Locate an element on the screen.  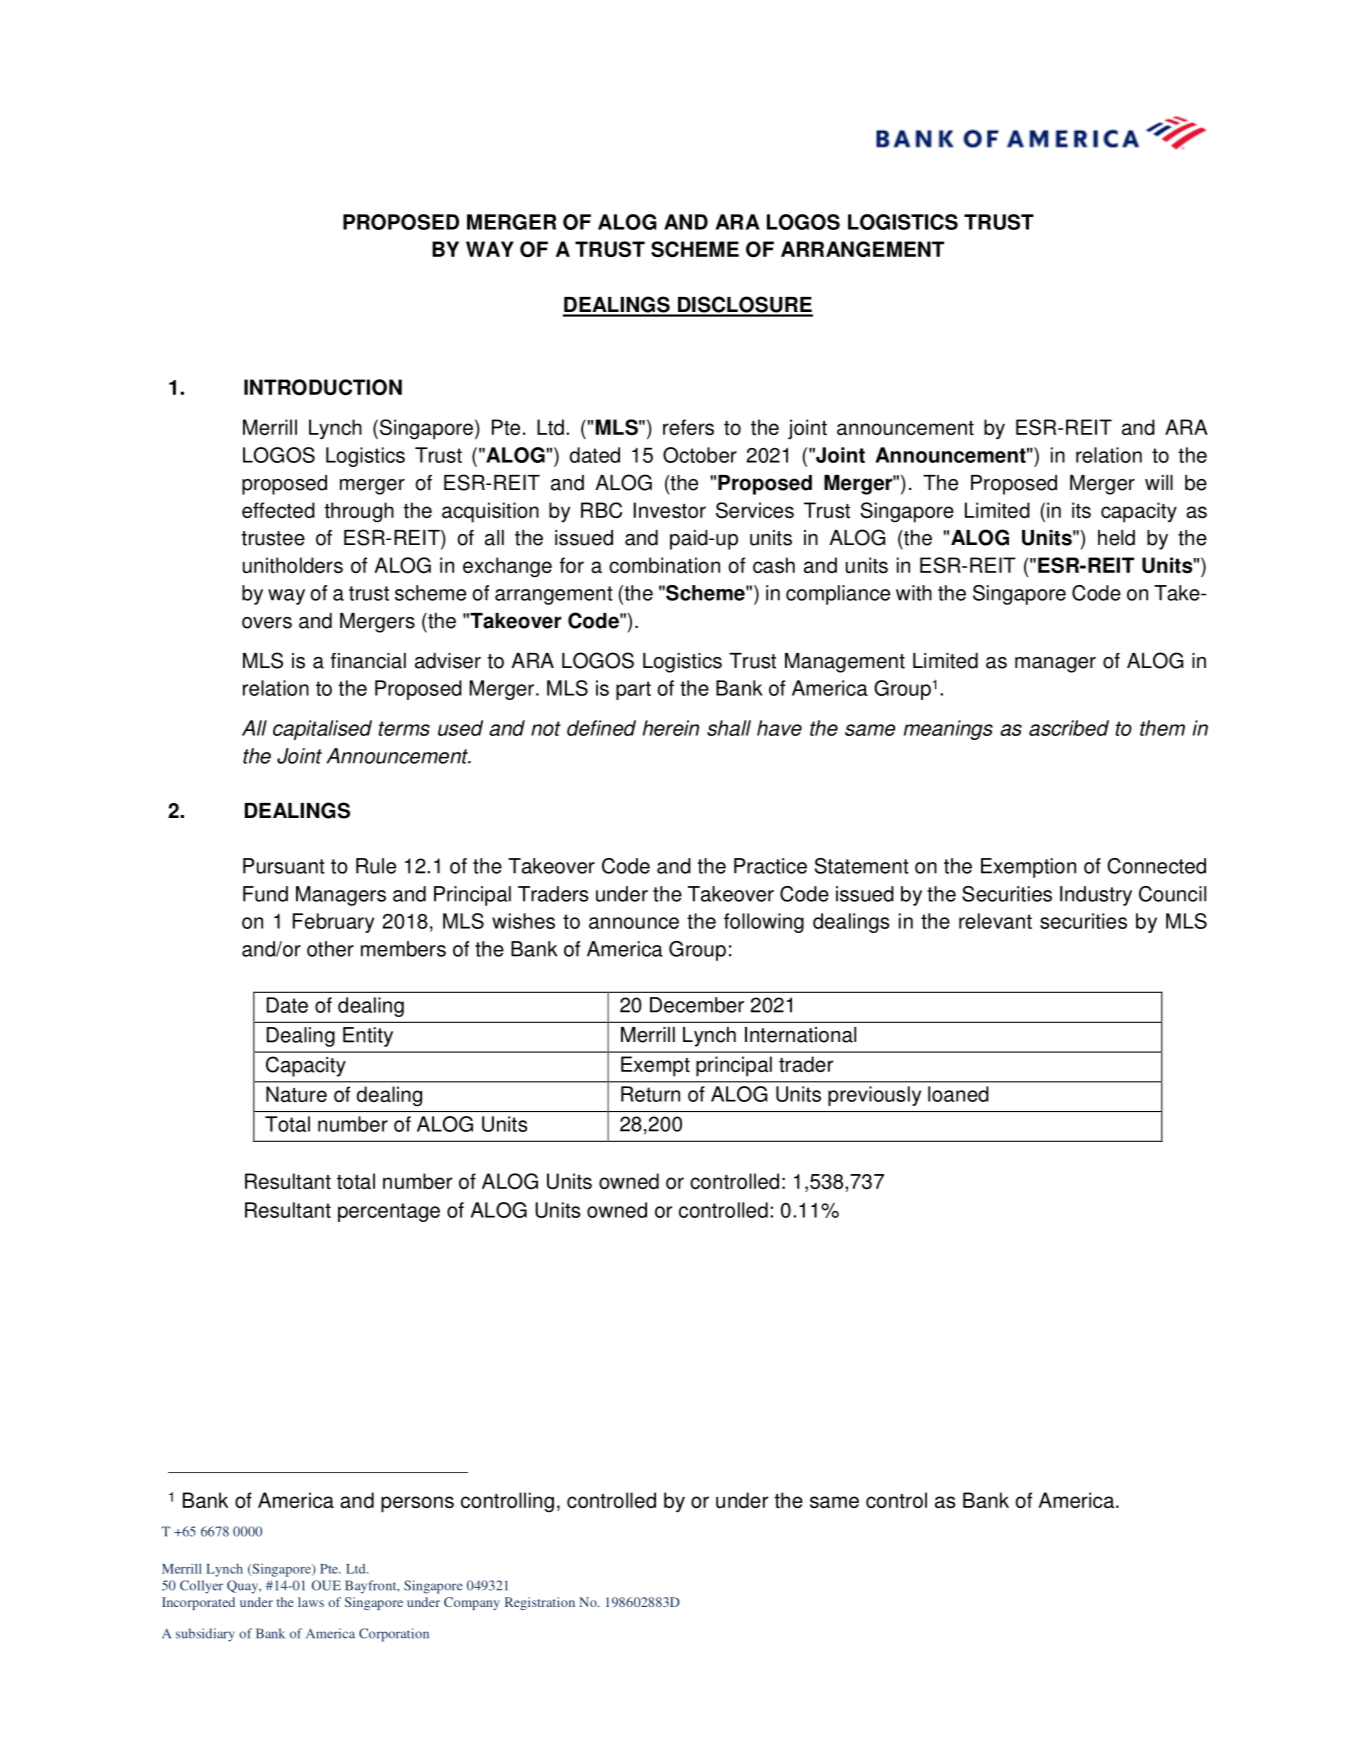
will is located at coordinates (1159, 482).
